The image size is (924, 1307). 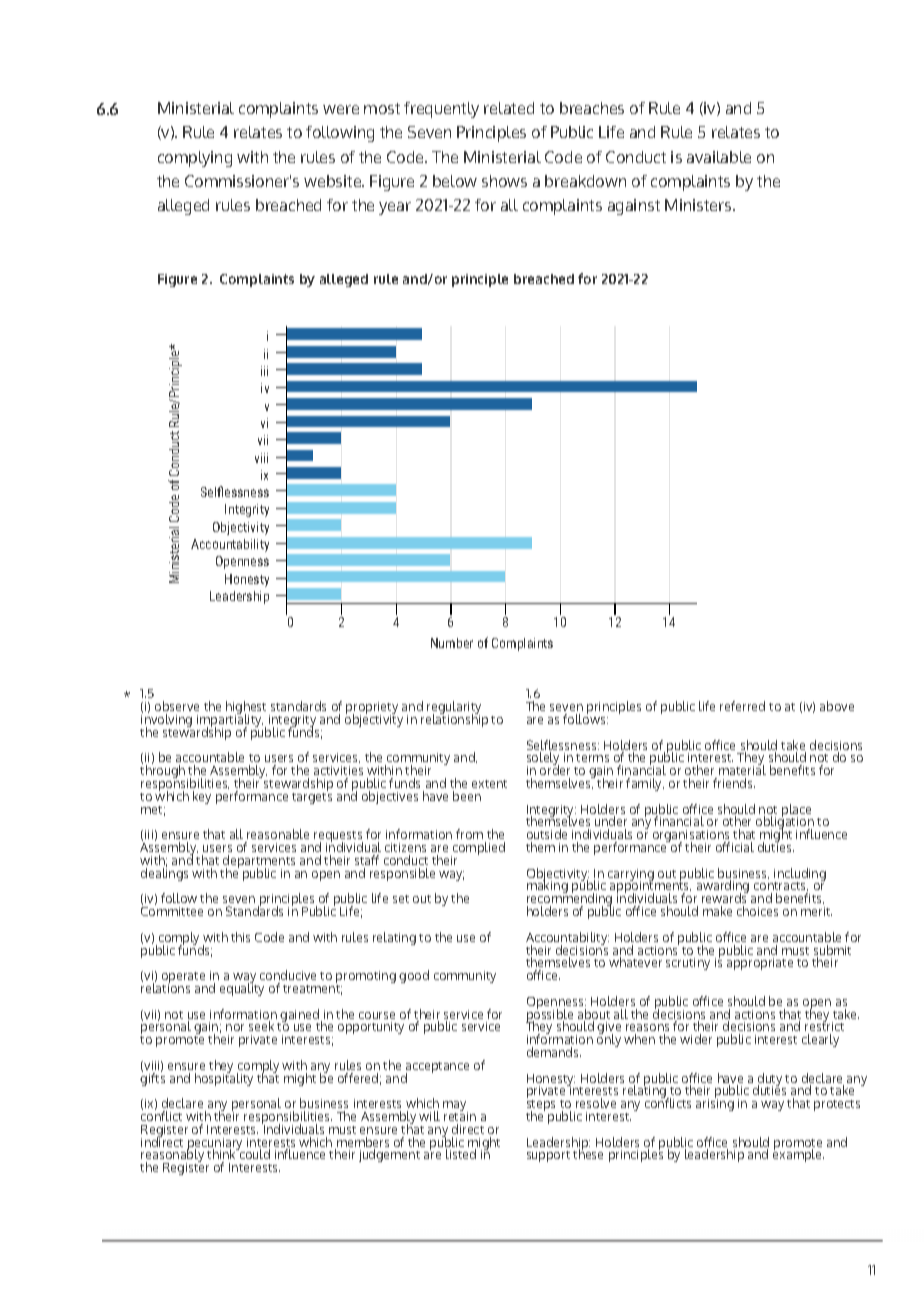 I want to click on pecuniary, so click(x=216, y=1145).
